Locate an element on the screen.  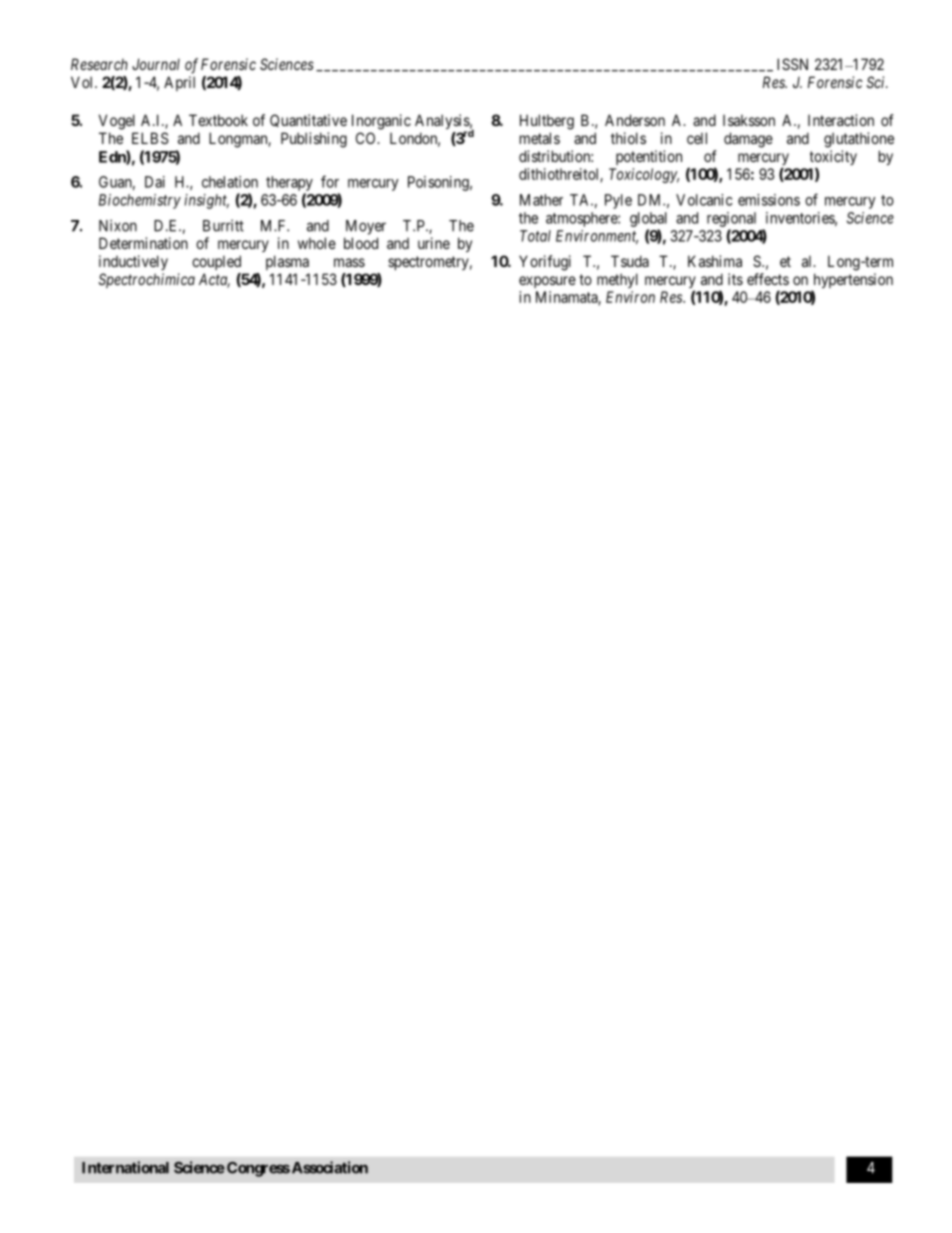
its is located at coordinates (735, 279).
